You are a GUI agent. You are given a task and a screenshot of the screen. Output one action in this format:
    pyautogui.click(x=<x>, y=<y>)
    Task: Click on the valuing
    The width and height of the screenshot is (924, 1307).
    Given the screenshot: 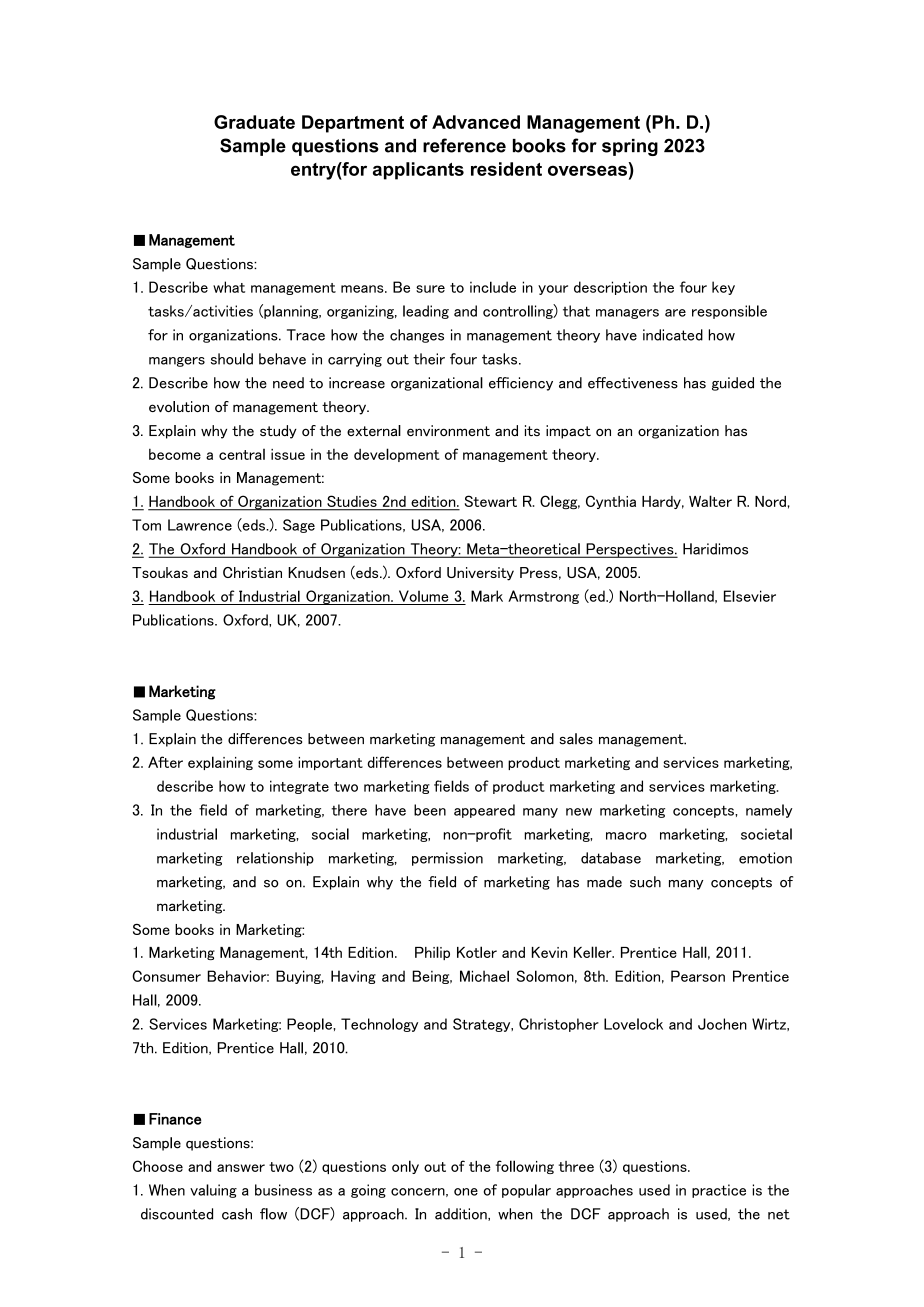 What is the action you would take?
    pyautogui.click(x=213, y=1191)
